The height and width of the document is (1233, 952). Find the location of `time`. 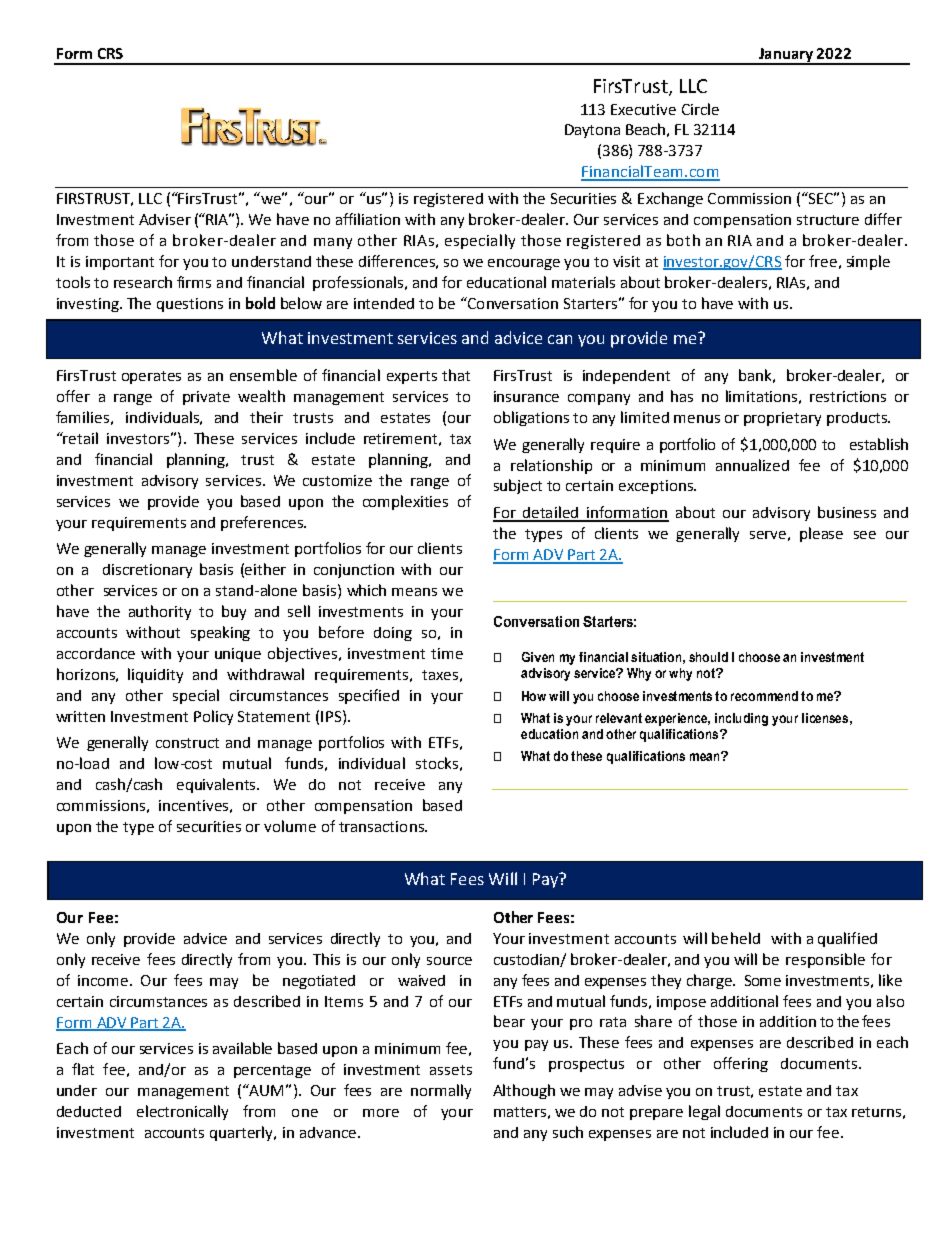

time is located at coordinates (447, 653).
